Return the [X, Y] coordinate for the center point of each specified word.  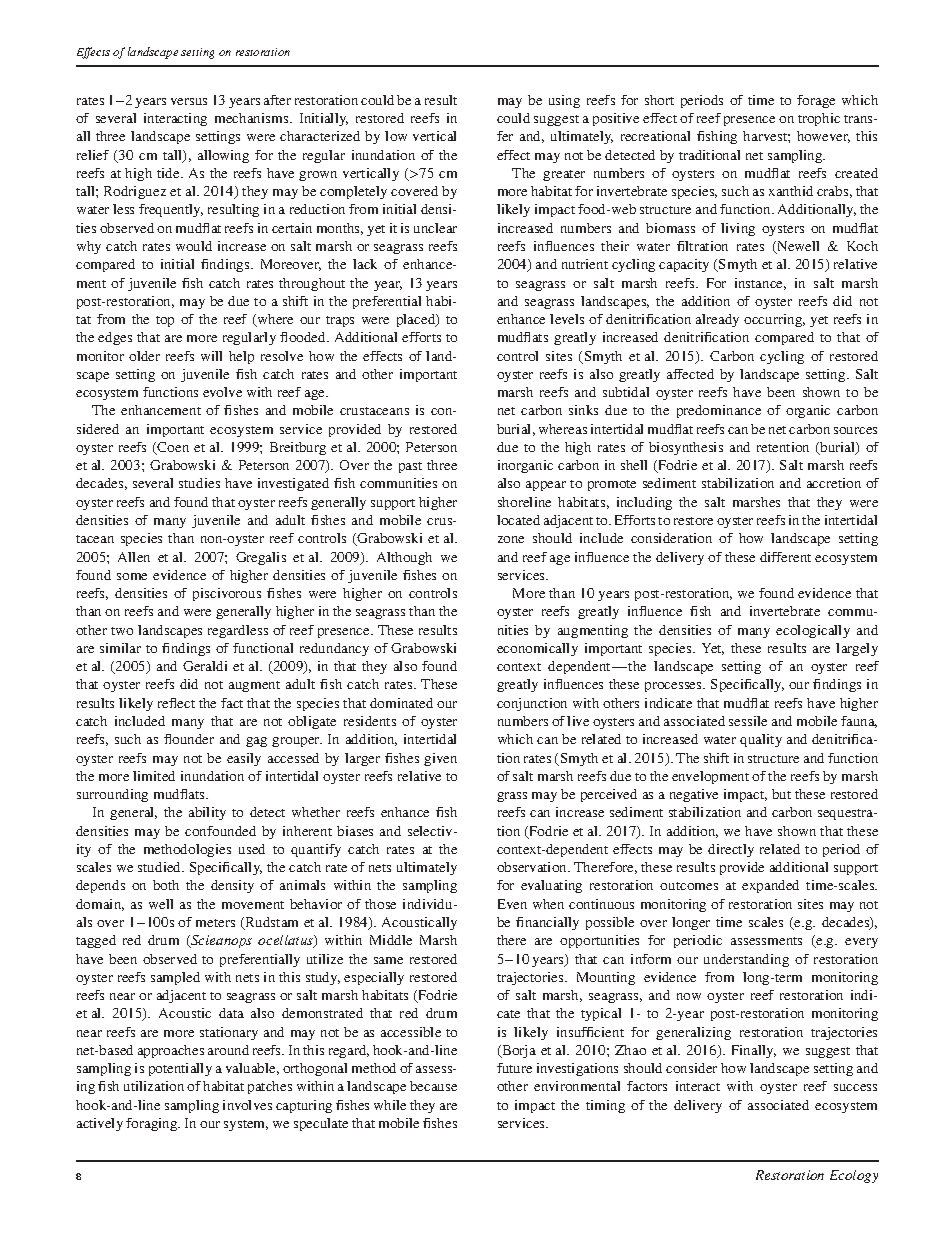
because [433, 1086]
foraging [153, 1124]
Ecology [854, 1176]
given [440, 759]
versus [189, 101]
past [410, 467]
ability [207, 813]
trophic [819, 119]
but [781, 794]
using [564, 101]
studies [199, 483]
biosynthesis [686, 448]
